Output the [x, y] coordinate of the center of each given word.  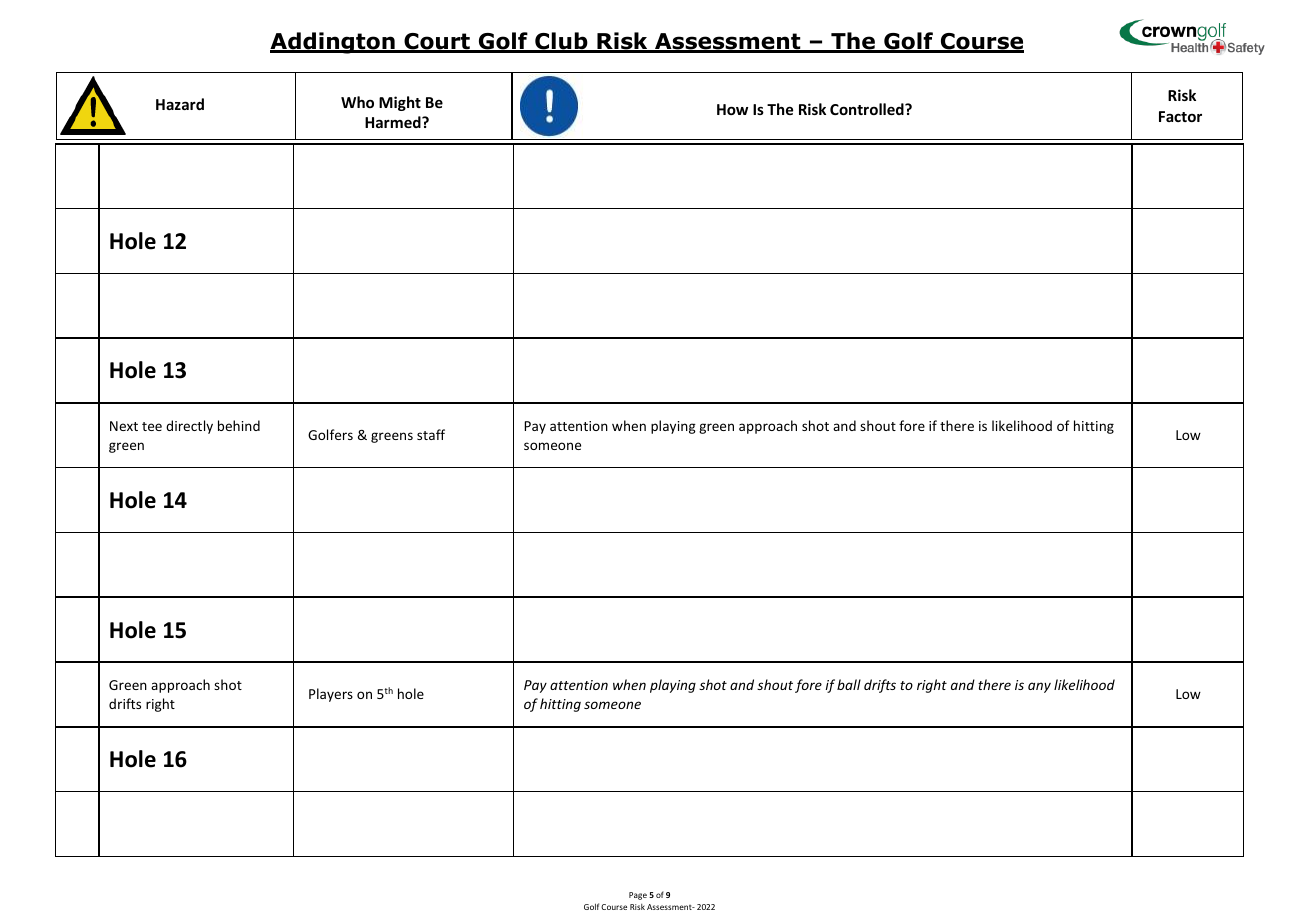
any [1039, 687]
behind [239, 425]
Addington [333, 43]
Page [638, 896]
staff [431, 434]
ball [849, 684]
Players [331, 695]
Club [561, 42]
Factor [1180, 116]
